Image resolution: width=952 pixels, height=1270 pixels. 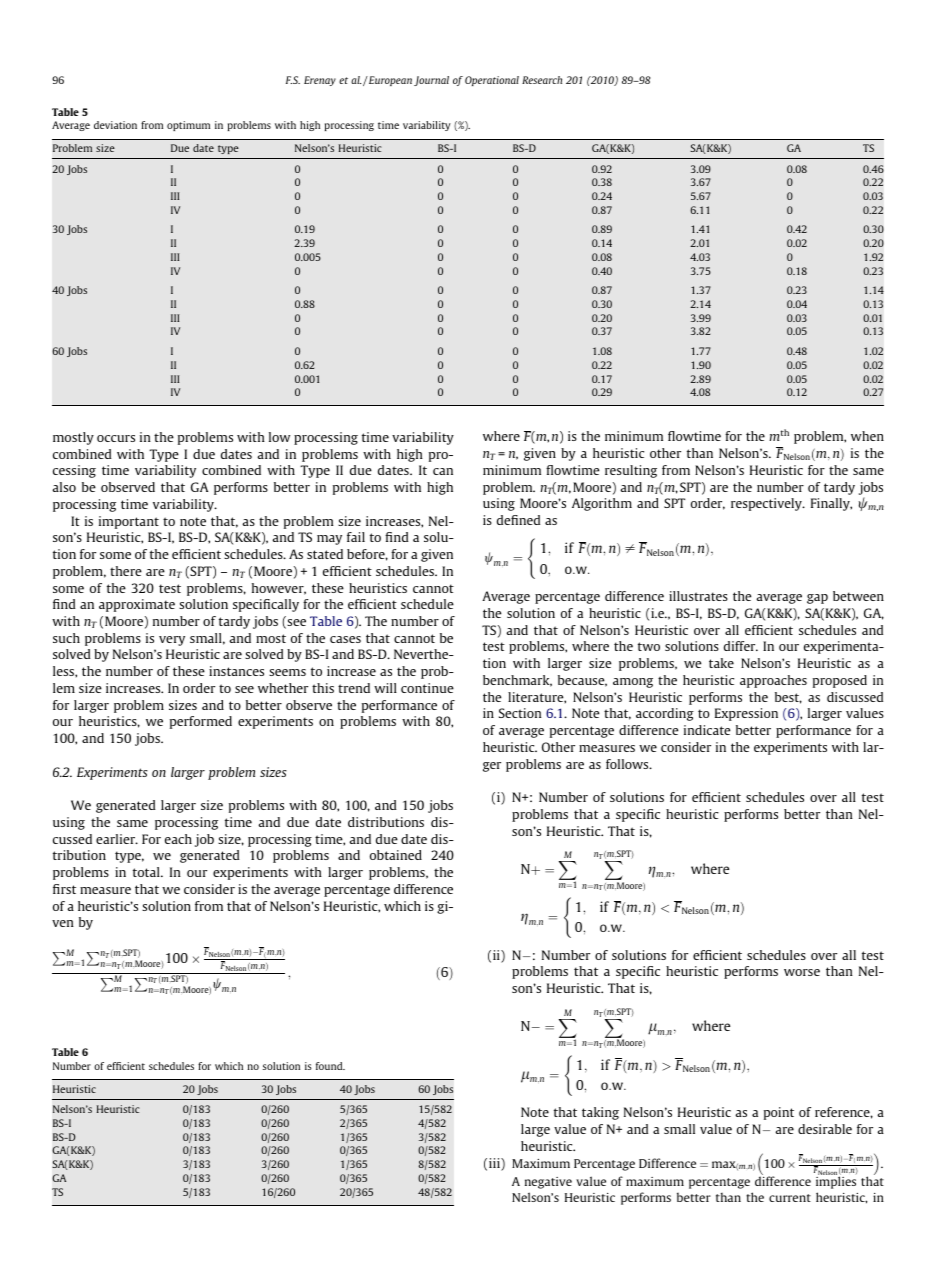 What do you see at coordinates (542, 80) in the screenshot?
I see `Research` at bounding box center [542, 80].
